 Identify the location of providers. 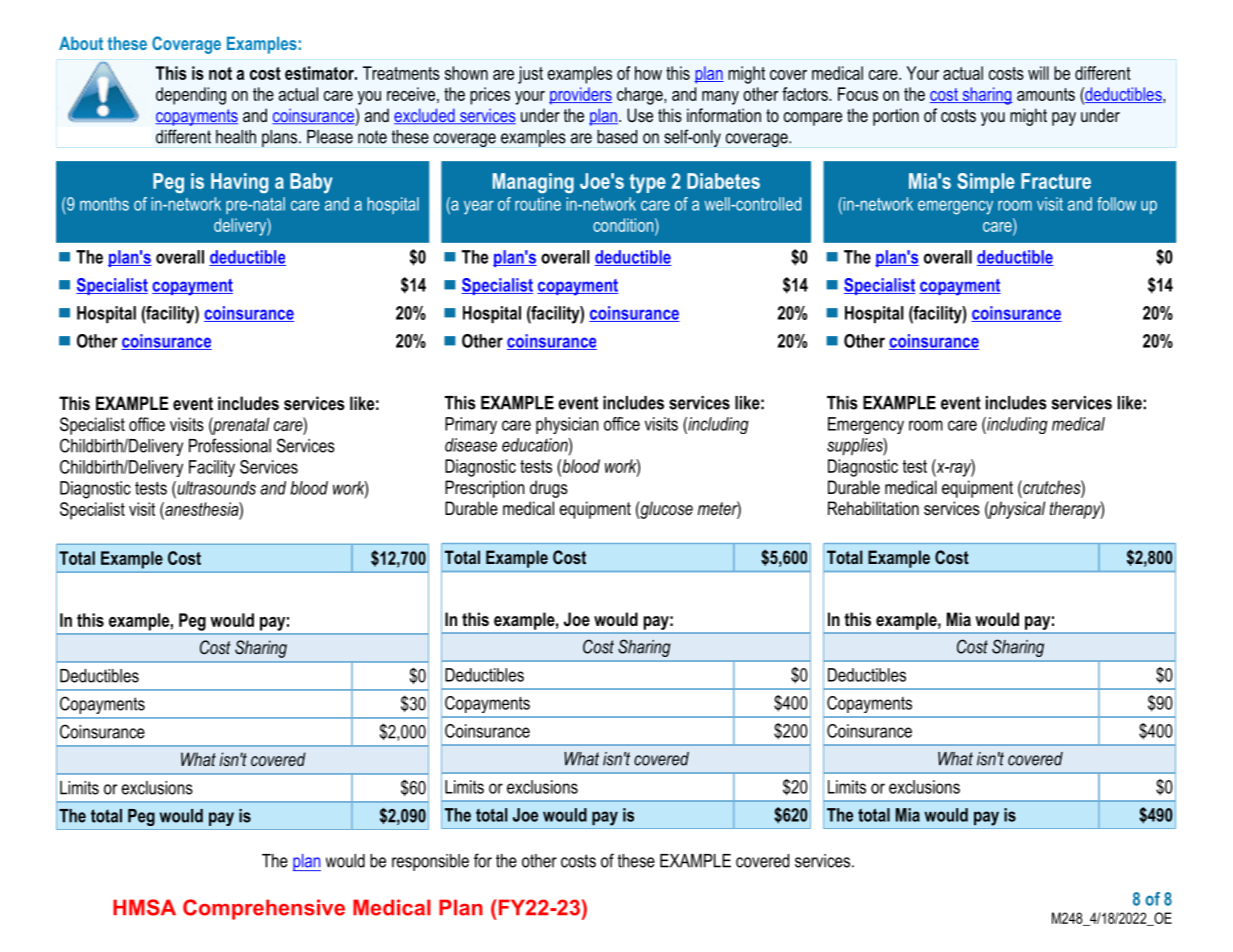
(580, 96).
